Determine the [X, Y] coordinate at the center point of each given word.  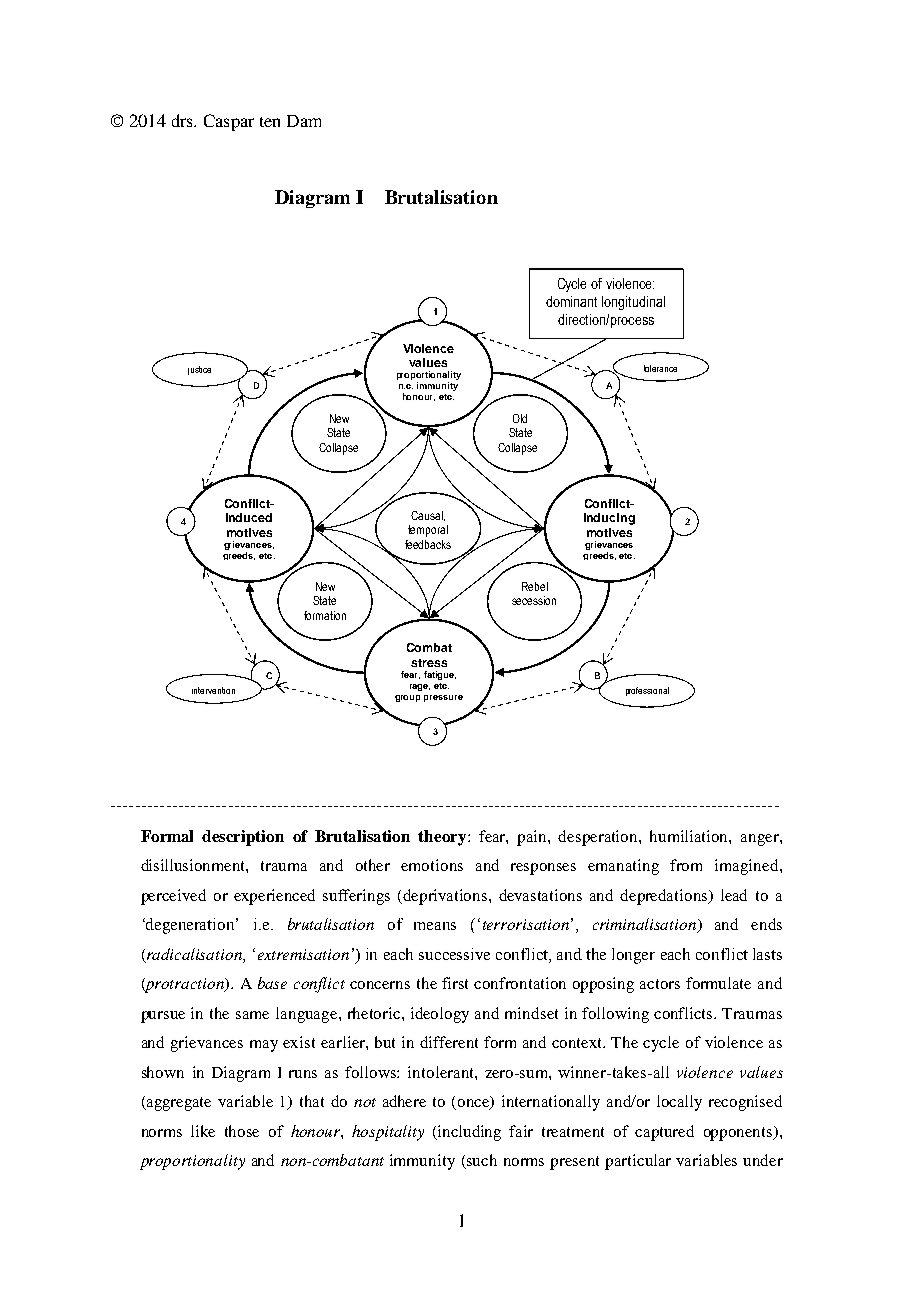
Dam [304, 121]
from [686, 865]
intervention [213, 690]
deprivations [446, 897]
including [468, 1133]
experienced [274, 897]
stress [429, 663]
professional [647, 691]
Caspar [229, 122]
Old [520, 418]
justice [199, 370]
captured [664, 1133]
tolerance [660, 368]
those [242, 1131]
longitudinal [633, 303]
